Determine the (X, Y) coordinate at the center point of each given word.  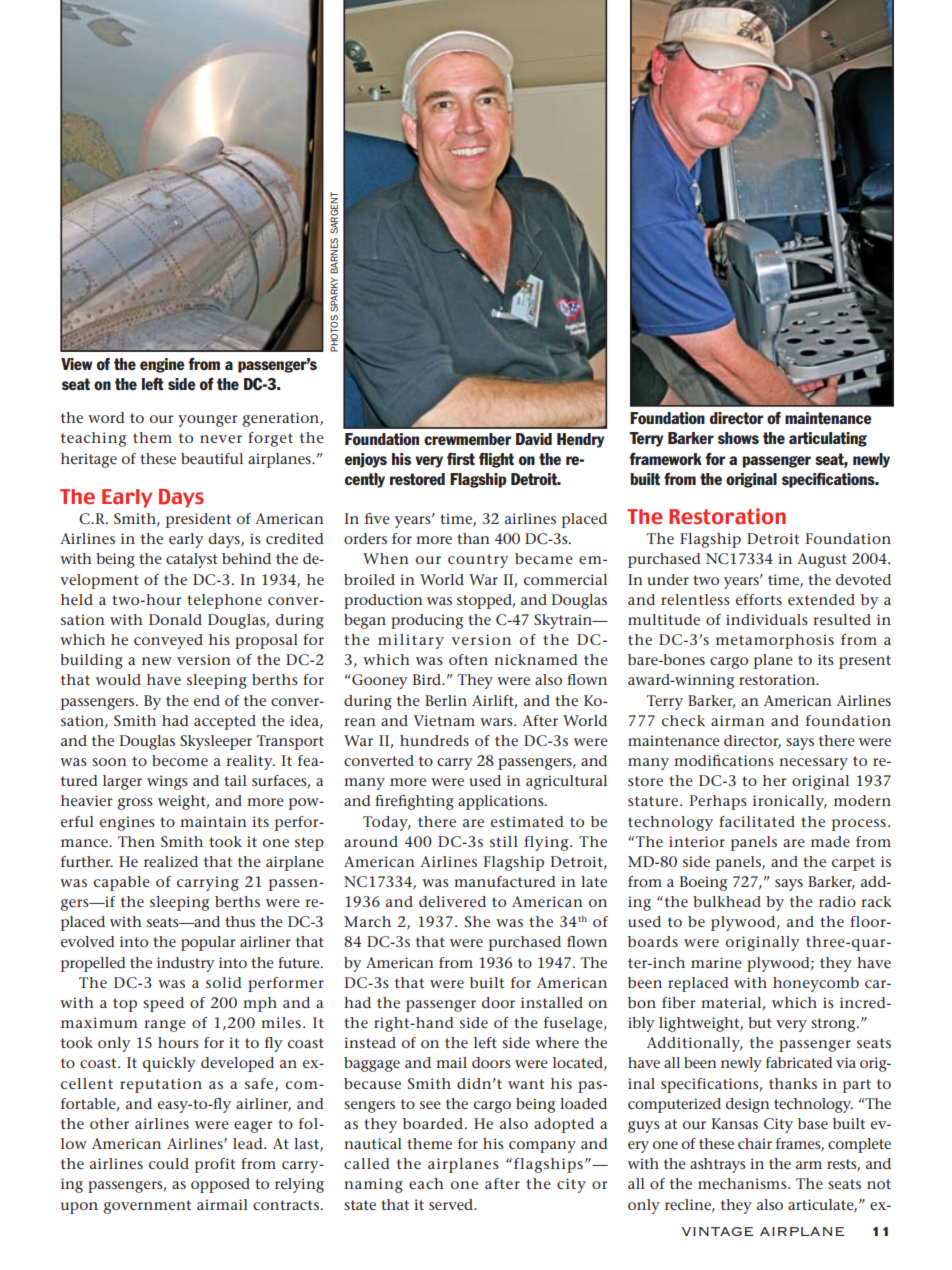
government (147, 1207)
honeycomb (816, 984)
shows (738, 438)
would (118, 679)
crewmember (467, 439)
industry (186, 964)
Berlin (446, 700)
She (477, 921)
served (452, 1204)
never (221, 439)
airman (738, 720)
